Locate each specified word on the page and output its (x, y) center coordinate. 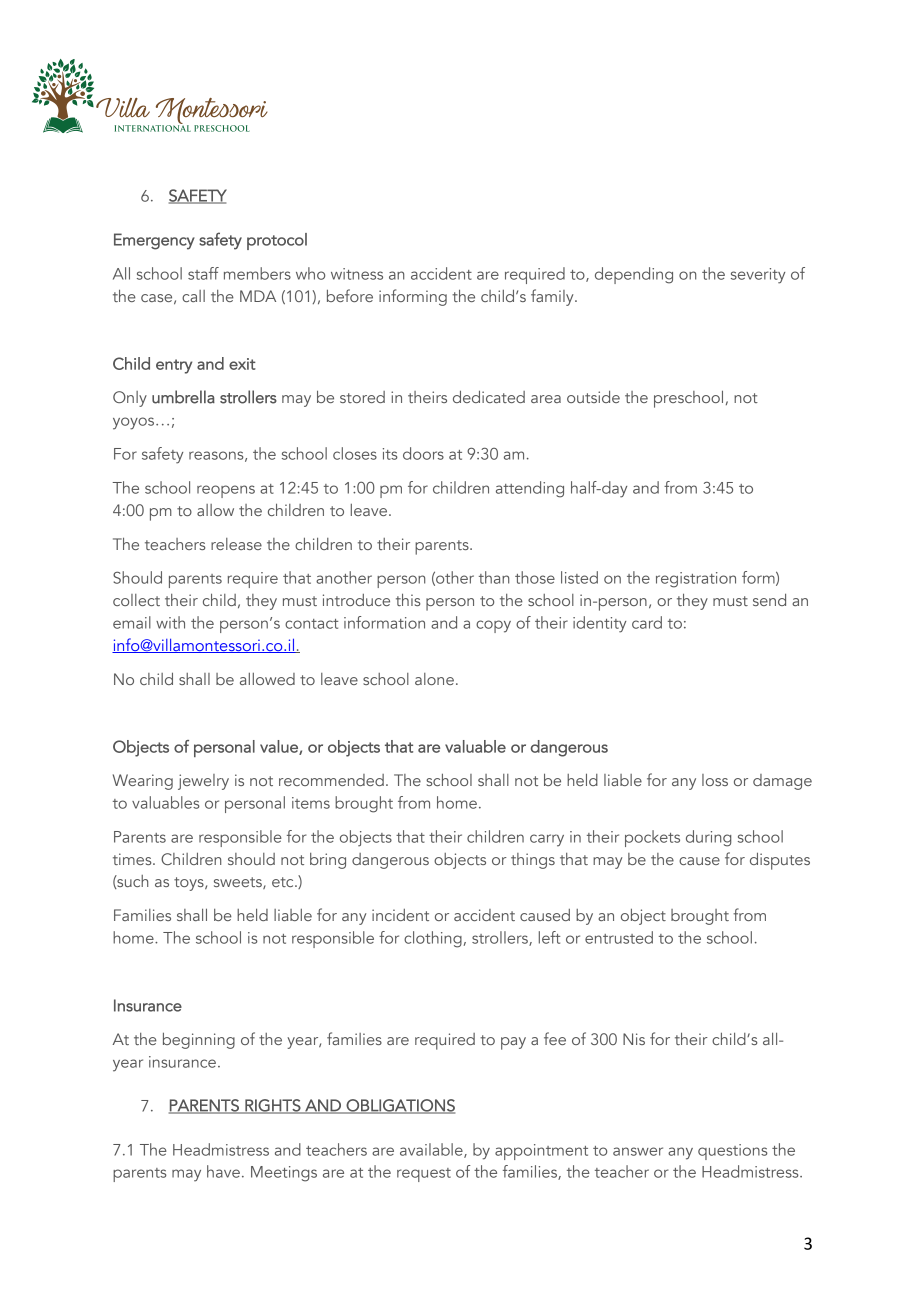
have (223, 1171)
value (280, 747)
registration (696, 580)
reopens (226, 491)
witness (357, 274)
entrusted (619, 937)
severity (758, 276)
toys (190, 884)
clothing (433, 939)
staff (203, 273)
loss (715, 780)
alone (434, 679)
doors (423, 453)
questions (733, 1152)
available (432, 1150)
